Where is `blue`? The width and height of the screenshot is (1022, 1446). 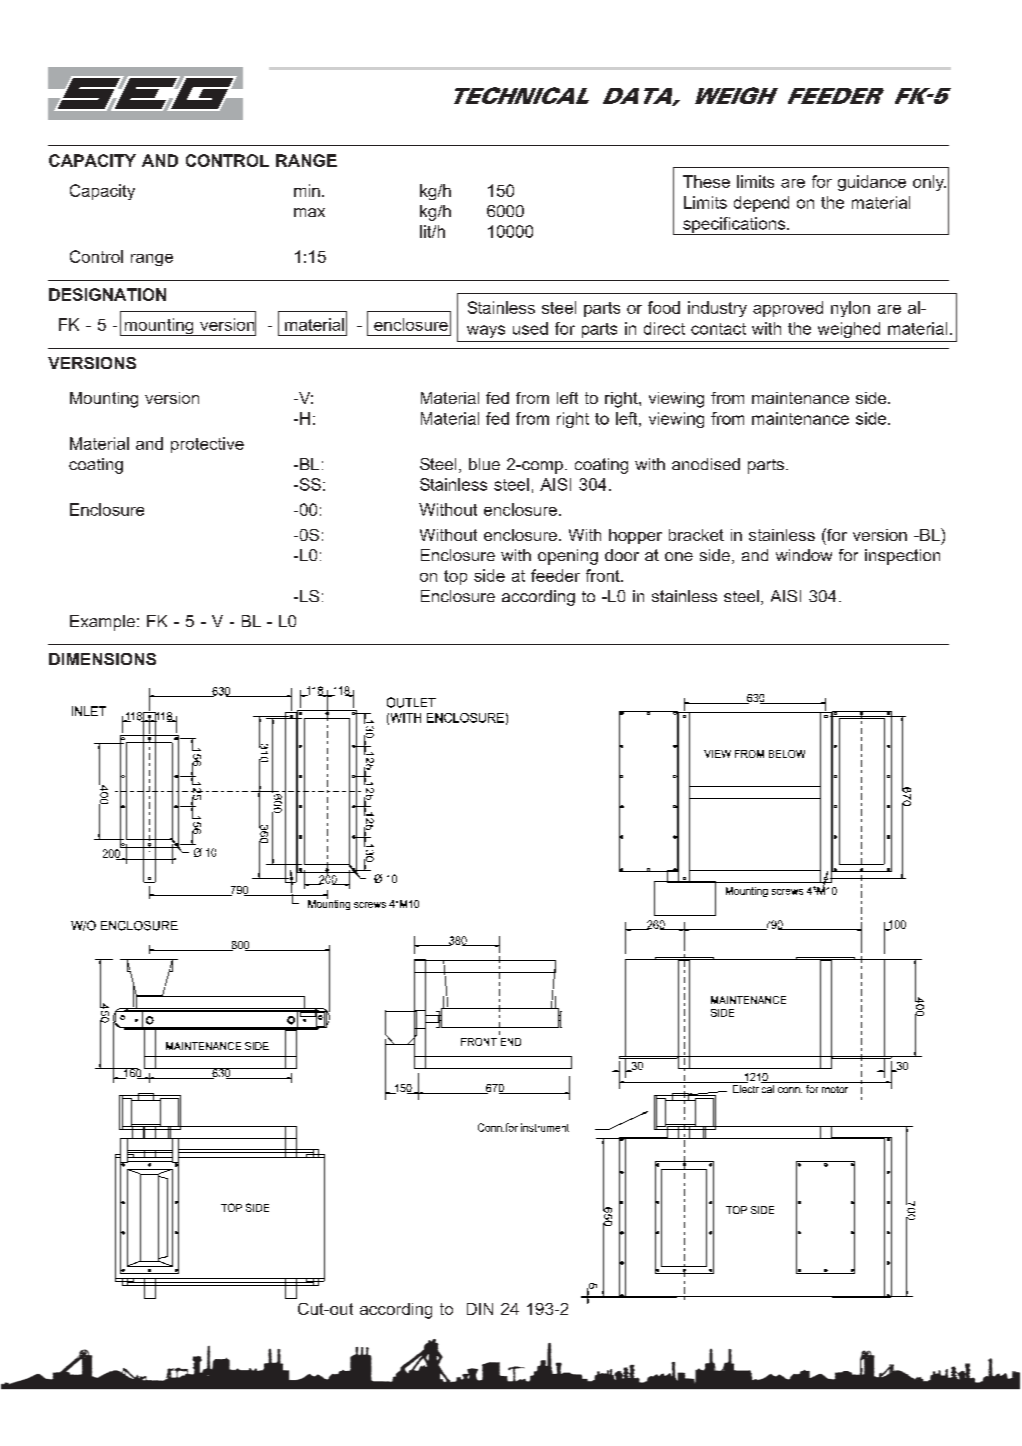
blue is located at coordinates (484, 464).
